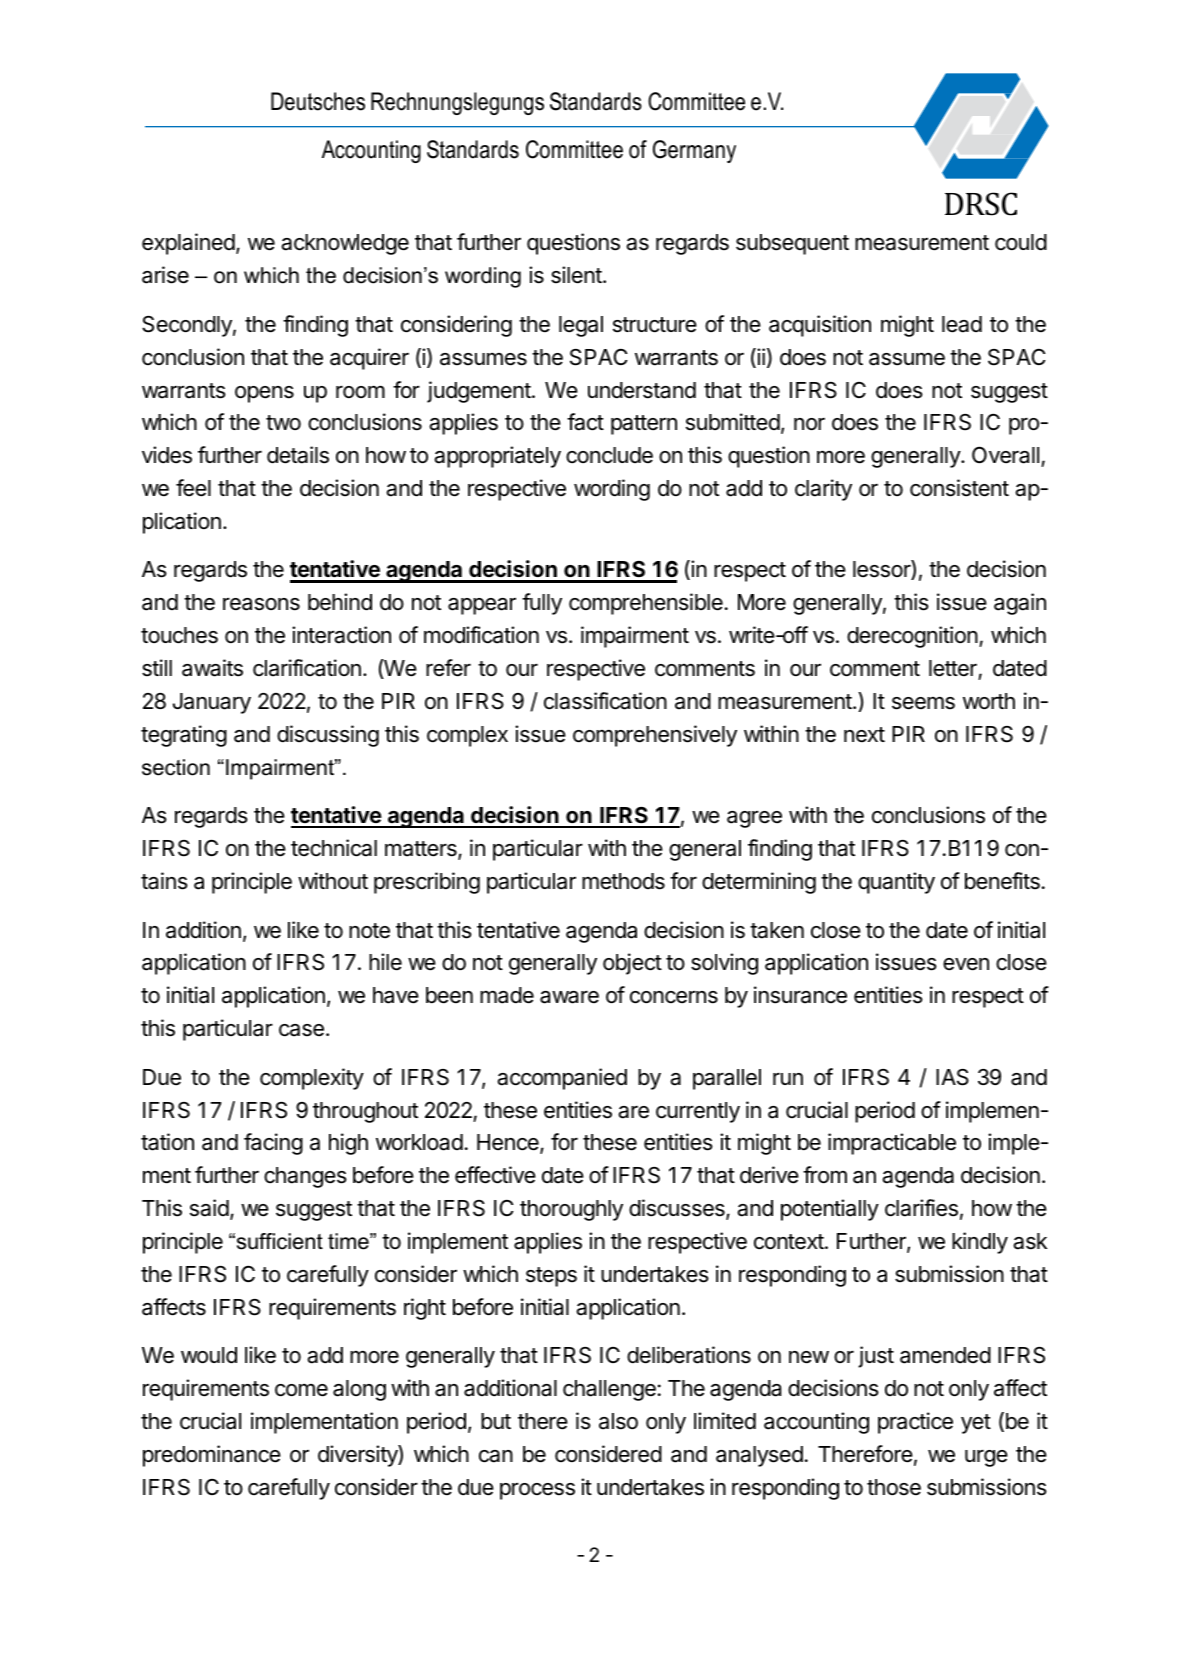 The height and width of the screenshot is (1680, 1188). What do you see at coordinates (892, 1144) in the screenshot?
I see `impracticable` at bounding box center [892, 1144].
